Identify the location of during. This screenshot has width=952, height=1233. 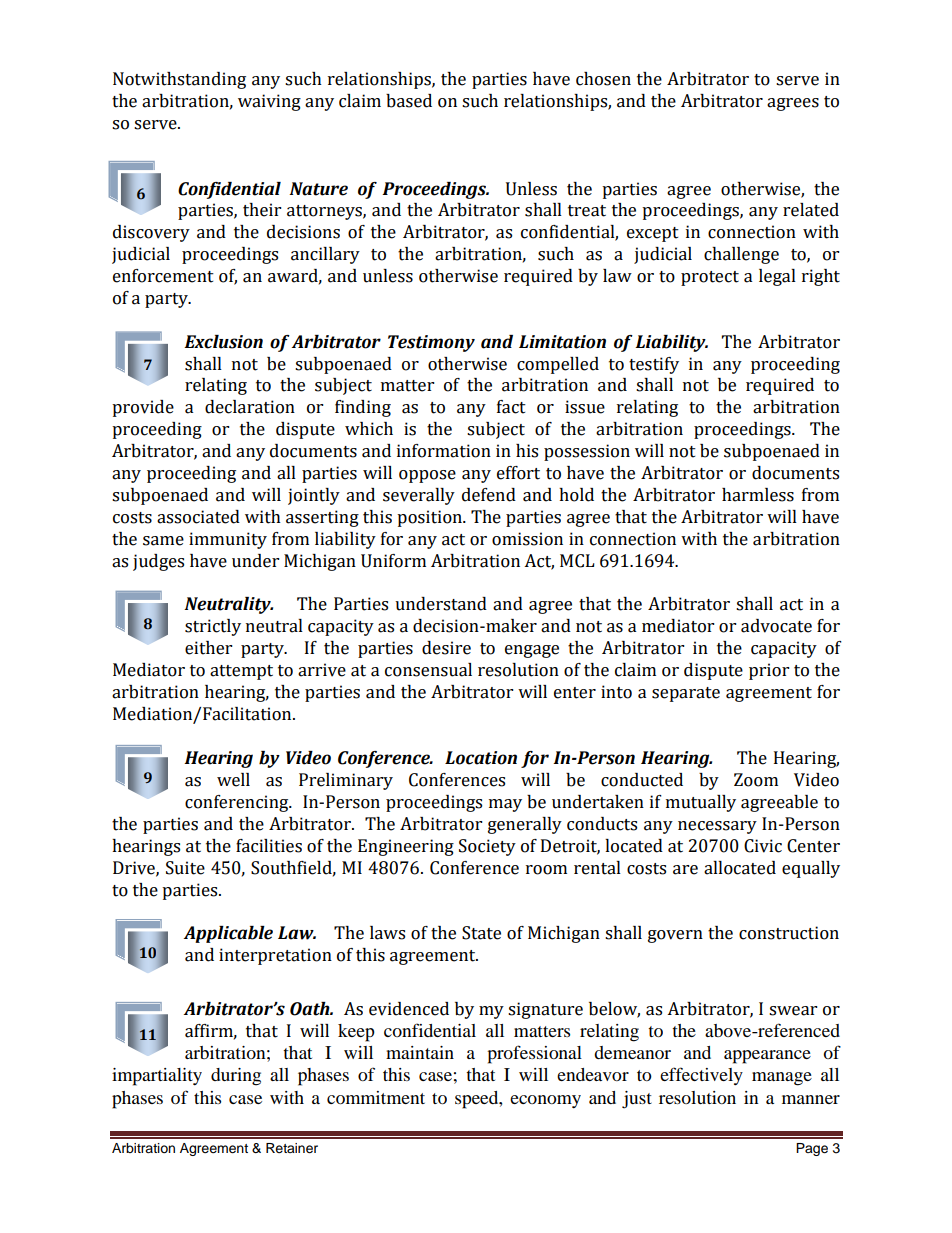
(236, 1077).
